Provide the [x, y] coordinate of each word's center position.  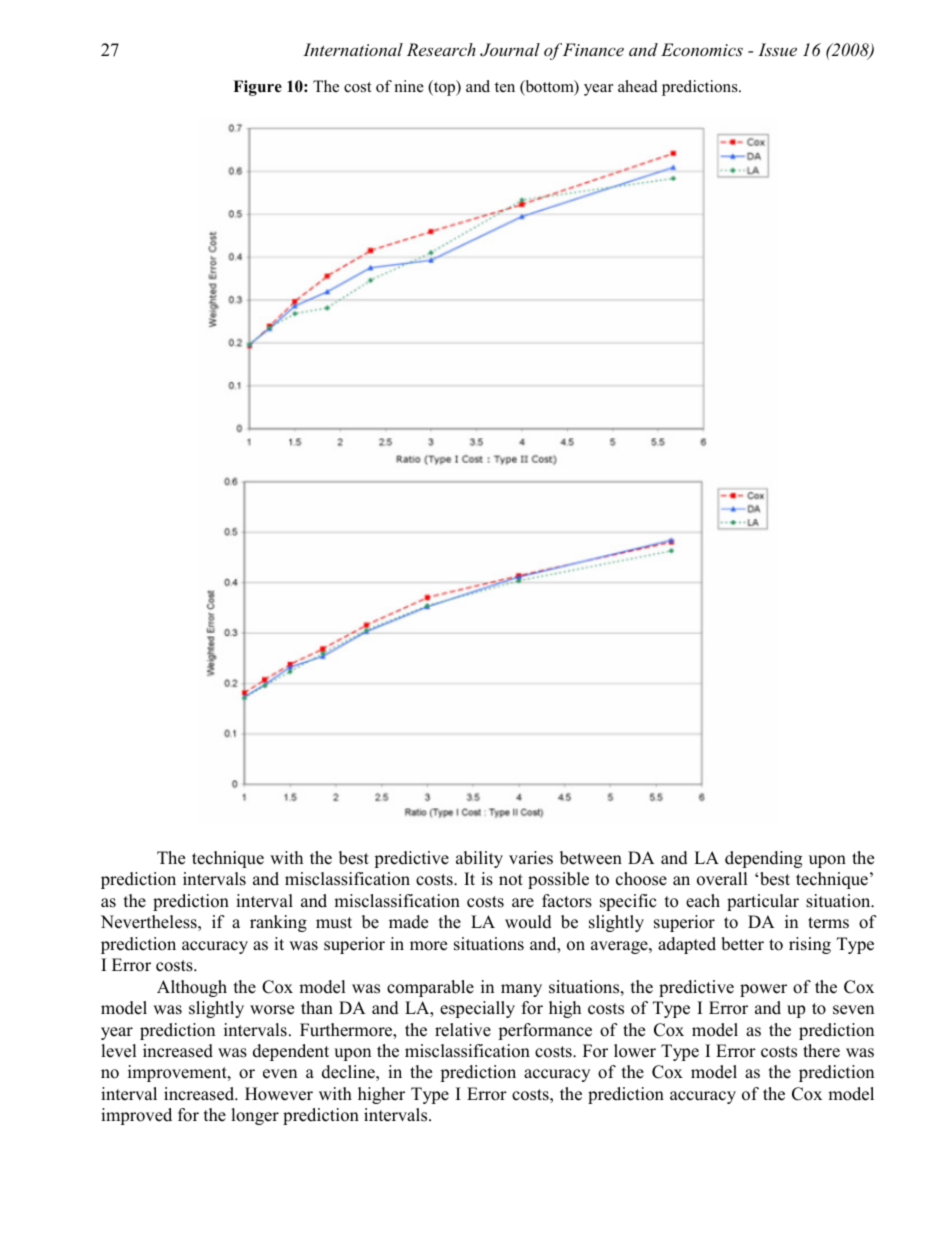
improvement [178, 1073]
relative [463, 1030]
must [334, 923]
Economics [702, 49]
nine [409, 86]
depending [763, 859]
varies [531, 858]
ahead [638, 86]
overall [722, 879]
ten [505, 87]
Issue [777, 49]
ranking [278, 923]
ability [479, 859]
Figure [257, 88]
